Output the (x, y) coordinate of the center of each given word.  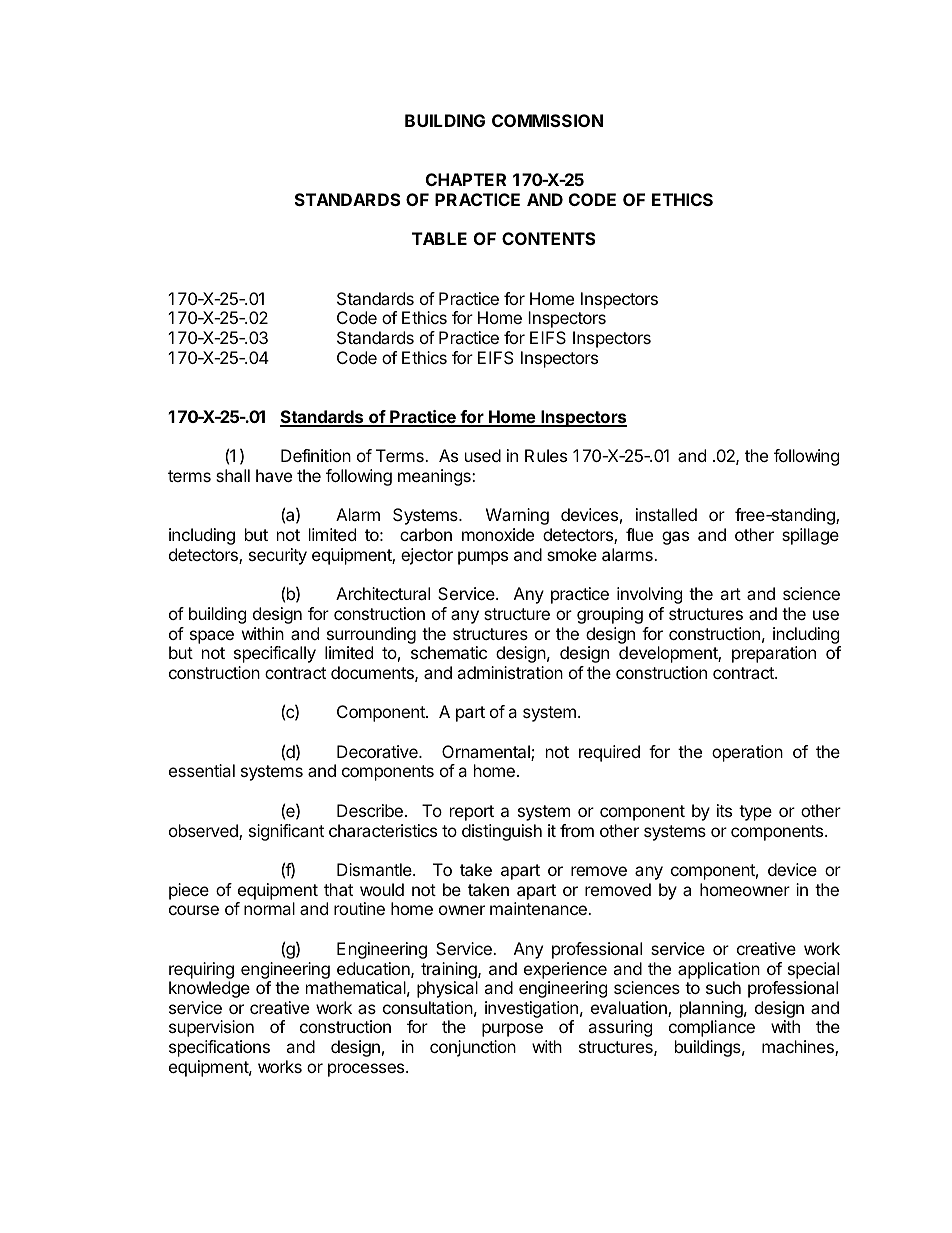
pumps (483, 558)
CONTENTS (548, 238)
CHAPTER (466, 179)
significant (286, 832)
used (483, 455)
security (278, 556)
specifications (219, 1048)
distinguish (502, 832)
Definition (316, 455)
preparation (774, 654)
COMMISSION (547, 120)
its (724, 810)
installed (666, 514)
